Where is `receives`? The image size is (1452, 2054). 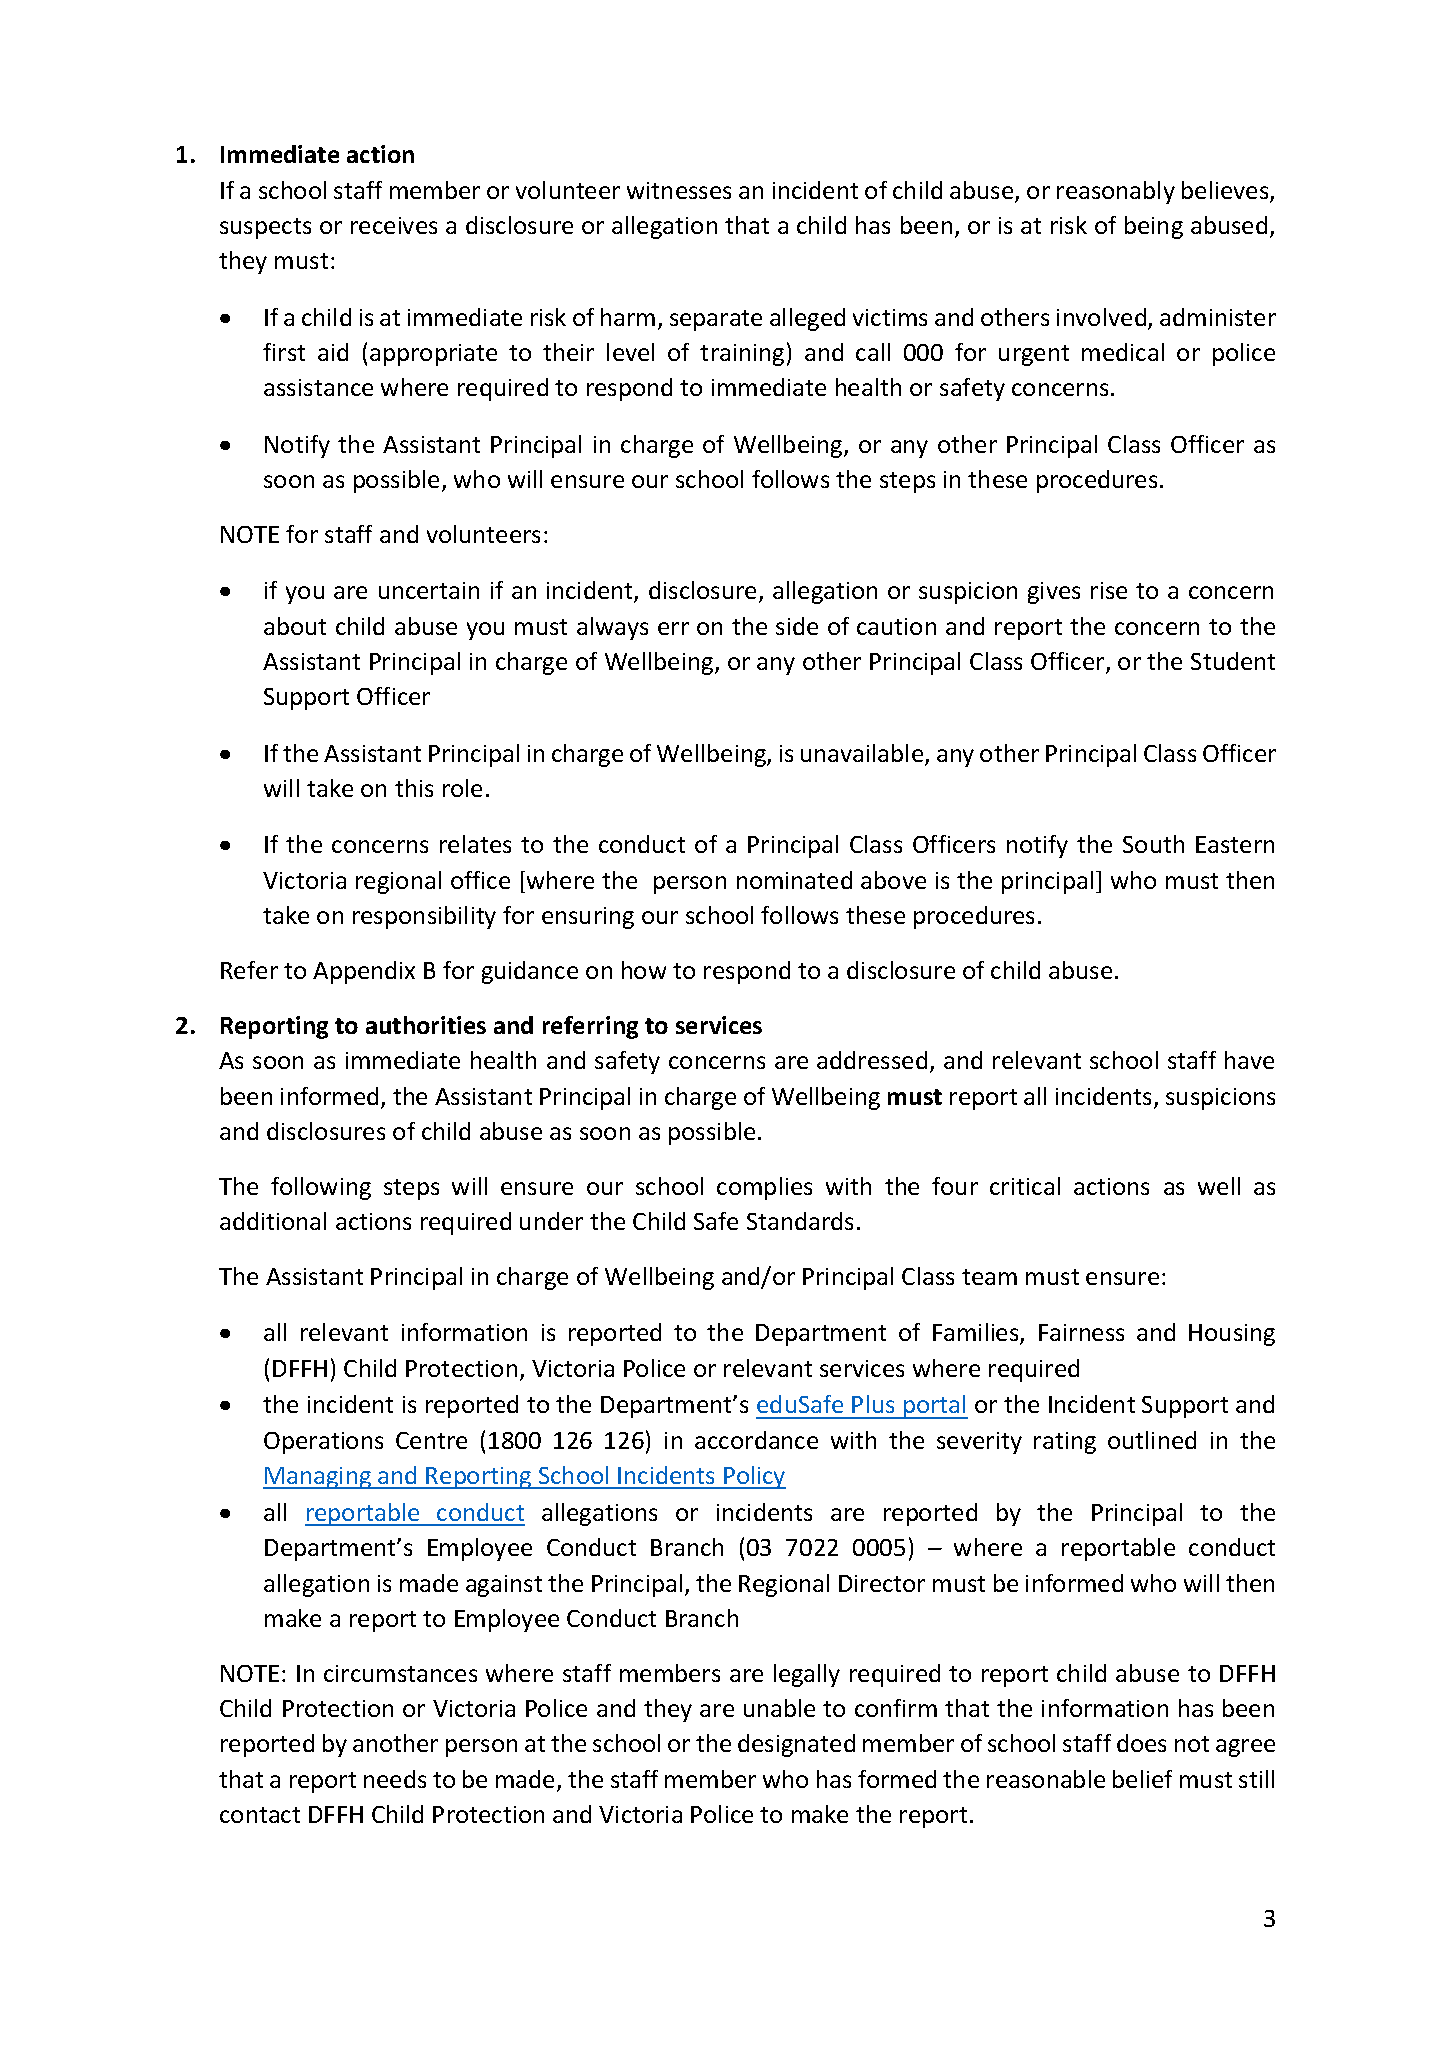 receives is located at coordinates (394, 225).
